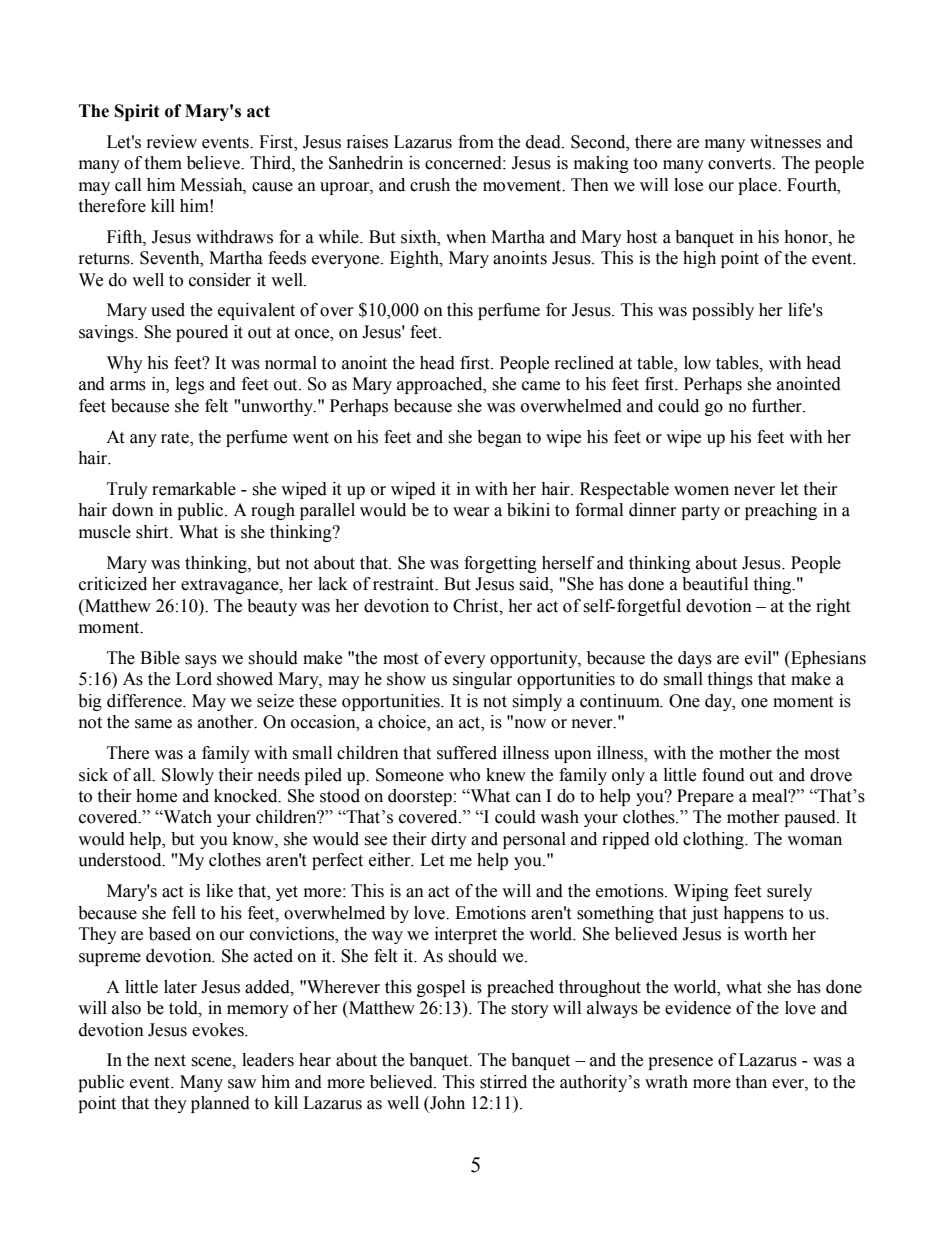 The image size is (952, 1233). Describe the element at coordinates (188, 776) in the screenshot. I see `Slowly` at that location.
